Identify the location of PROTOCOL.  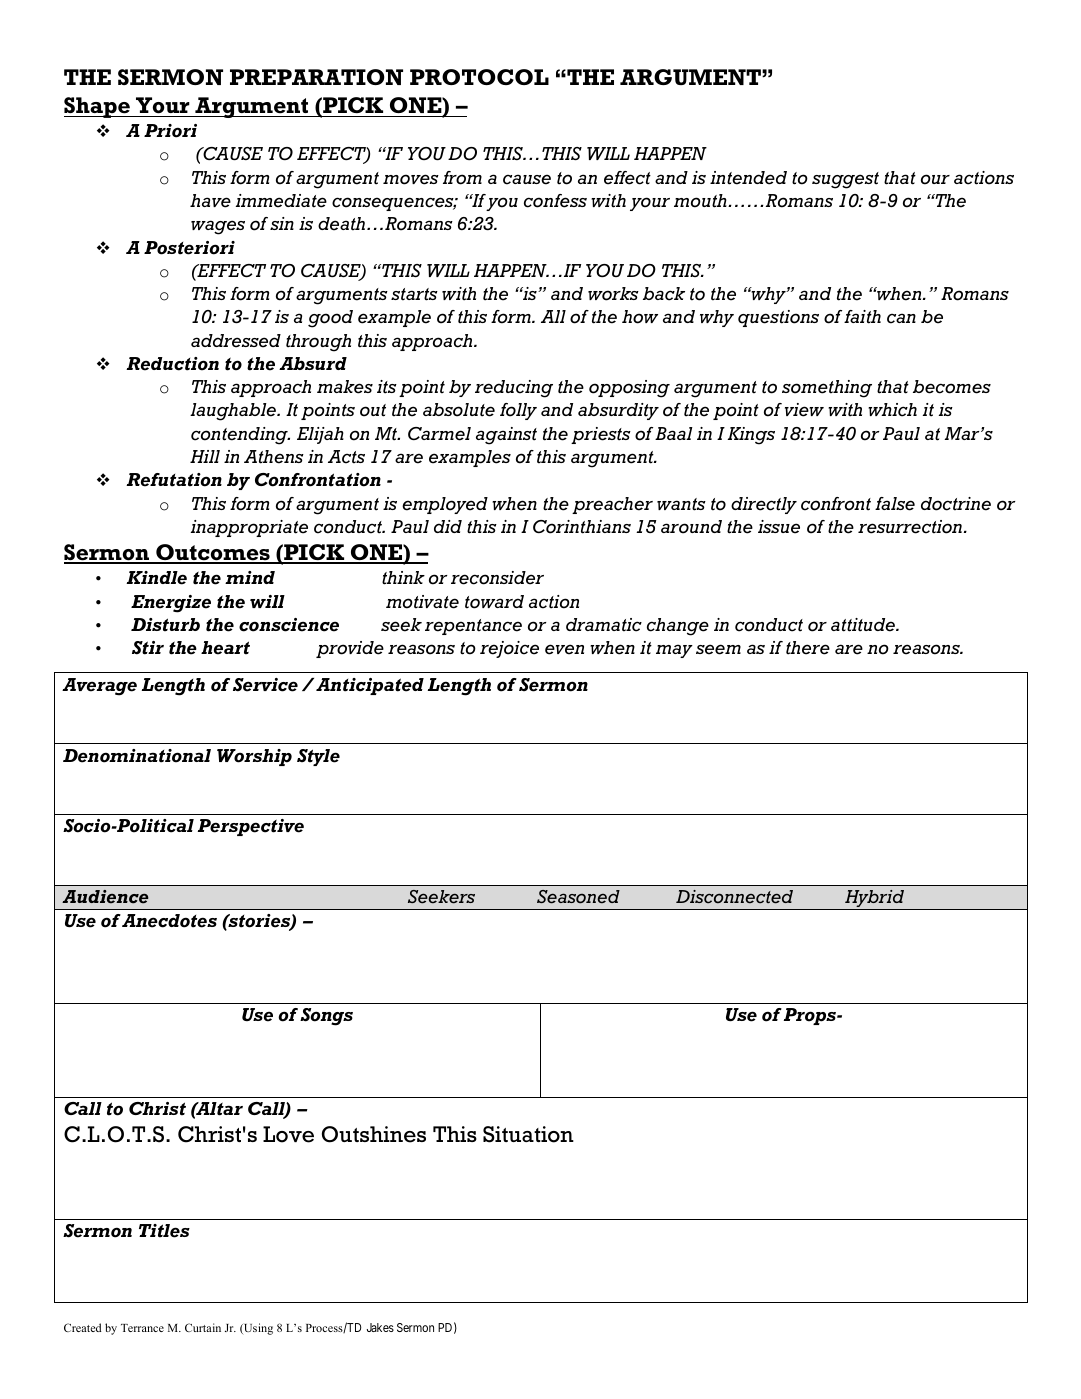
(479, 77).
